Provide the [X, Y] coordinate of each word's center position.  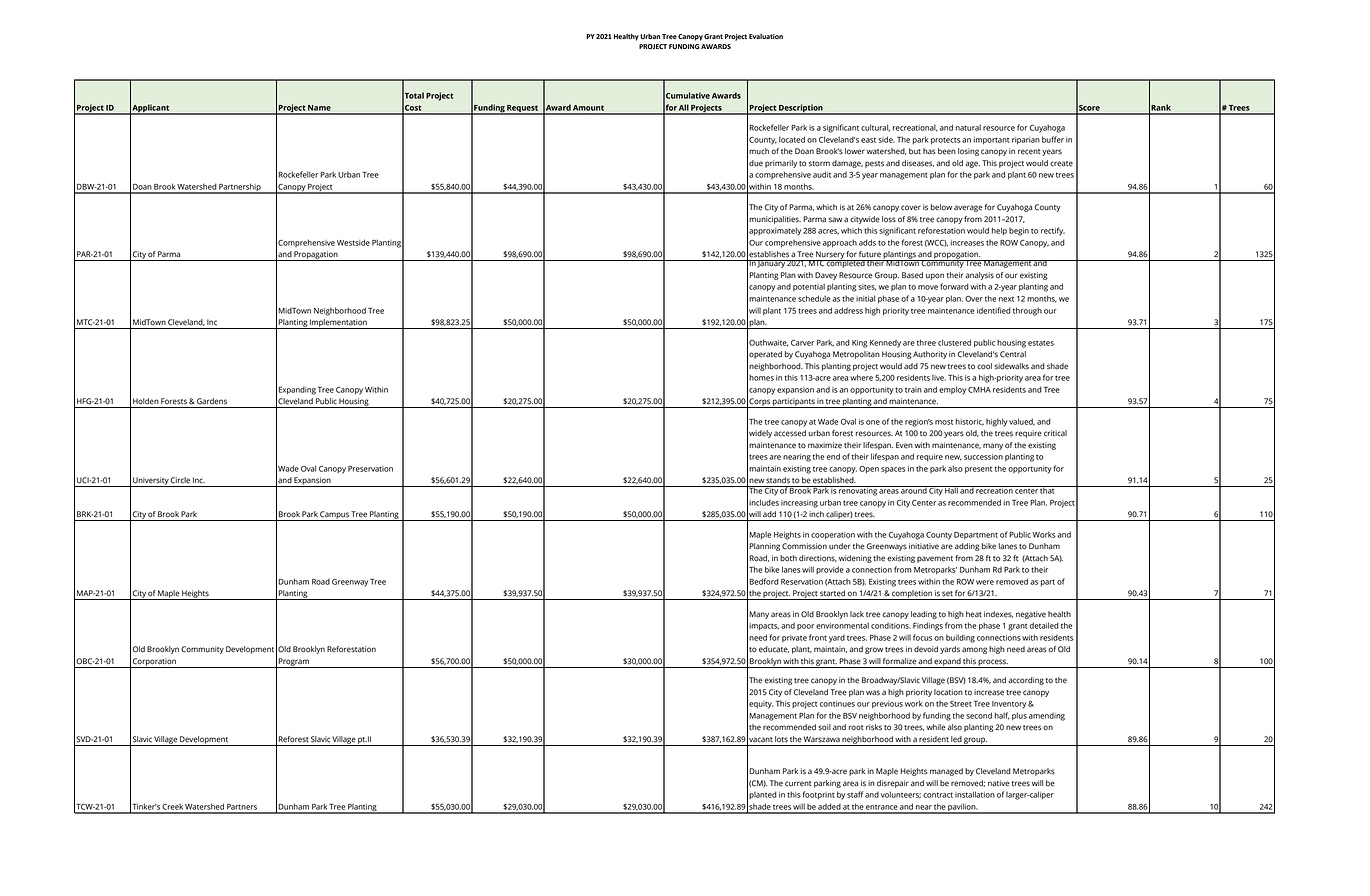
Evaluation [766, 36]
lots [781, 739]
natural [968, 127]
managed [946, 772]
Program [294, 663]
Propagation [316, 256]
